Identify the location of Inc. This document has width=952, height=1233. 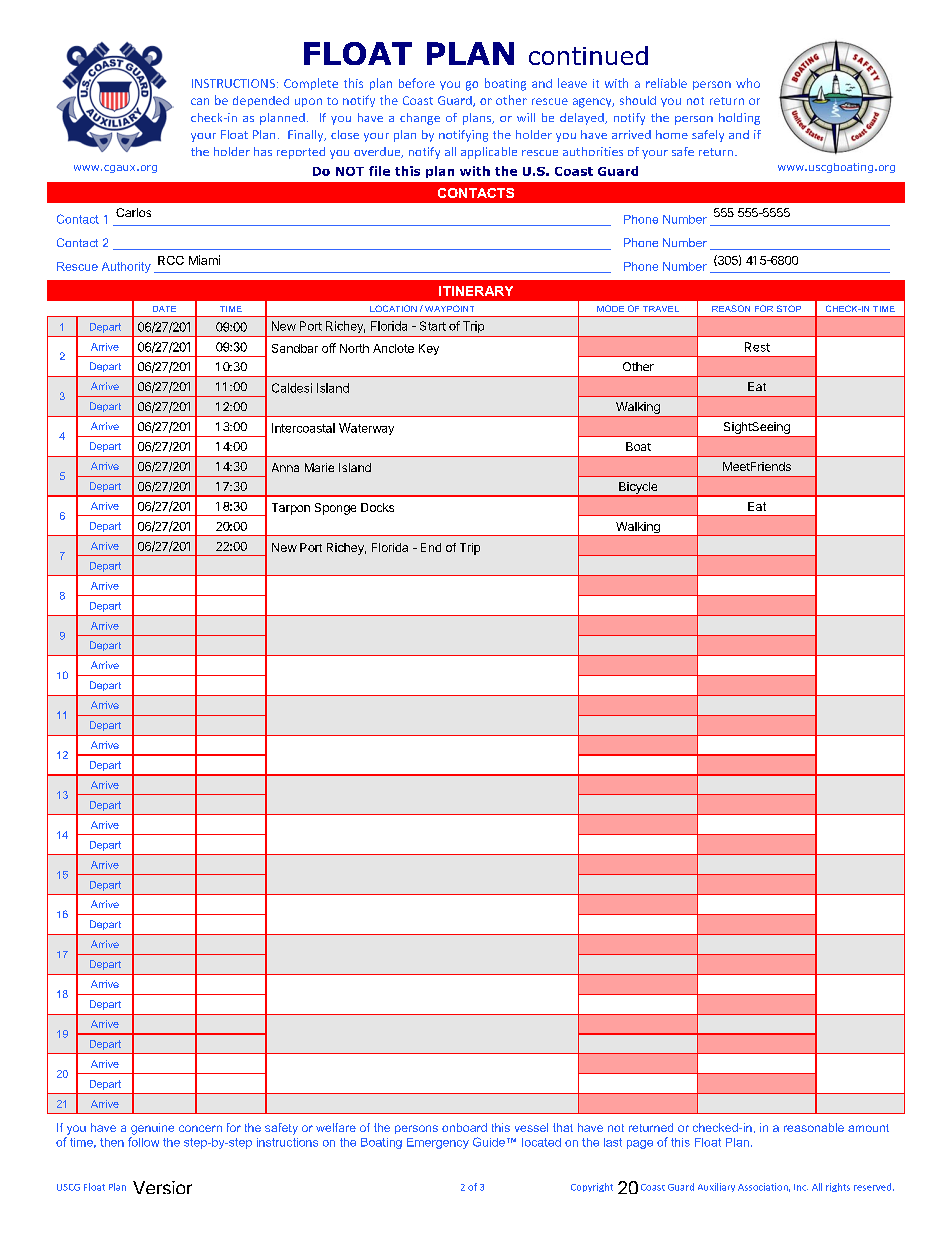
(801, 1187).
